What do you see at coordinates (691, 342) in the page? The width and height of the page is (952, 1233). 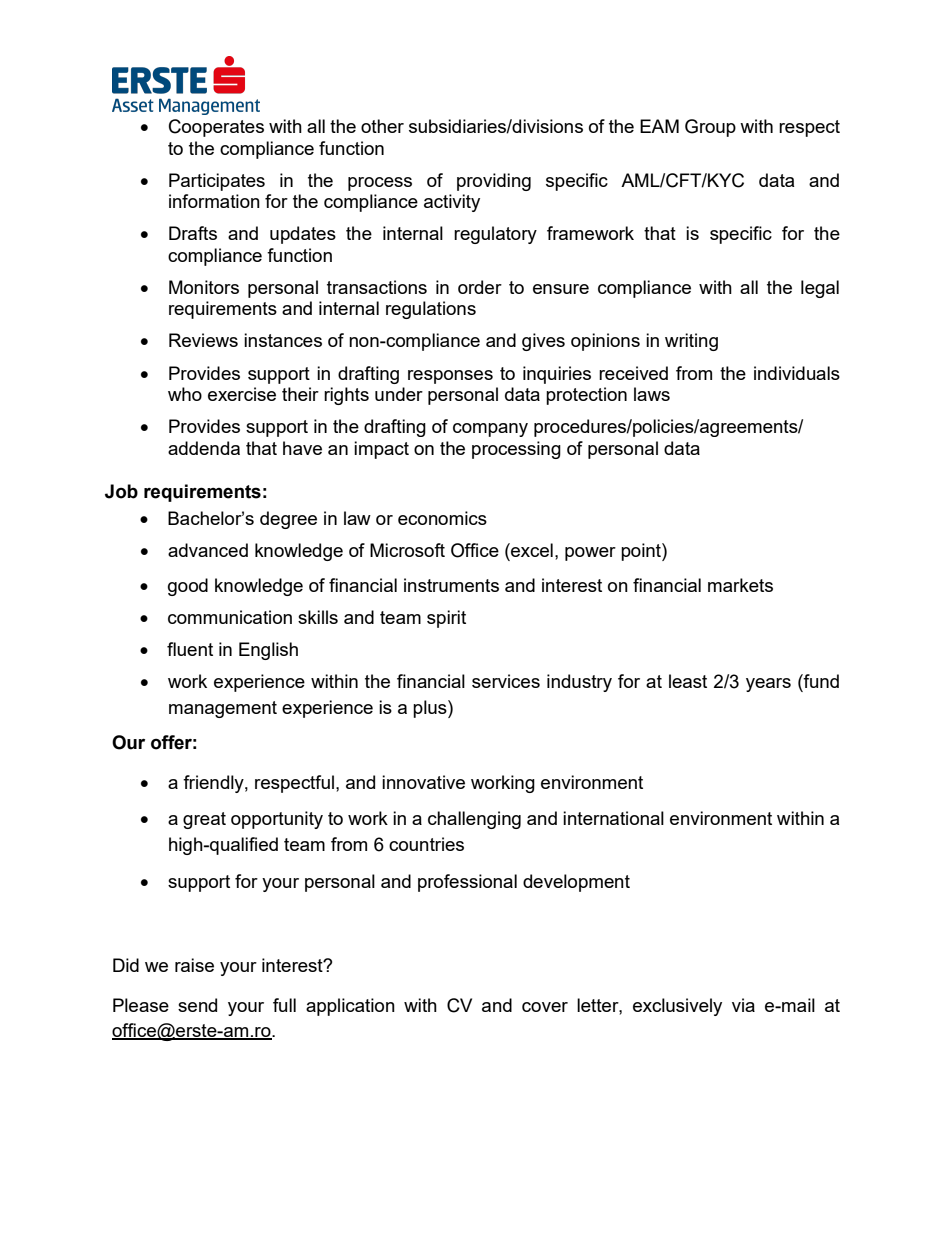 I see `writing` at bounding box center [691, 342].
